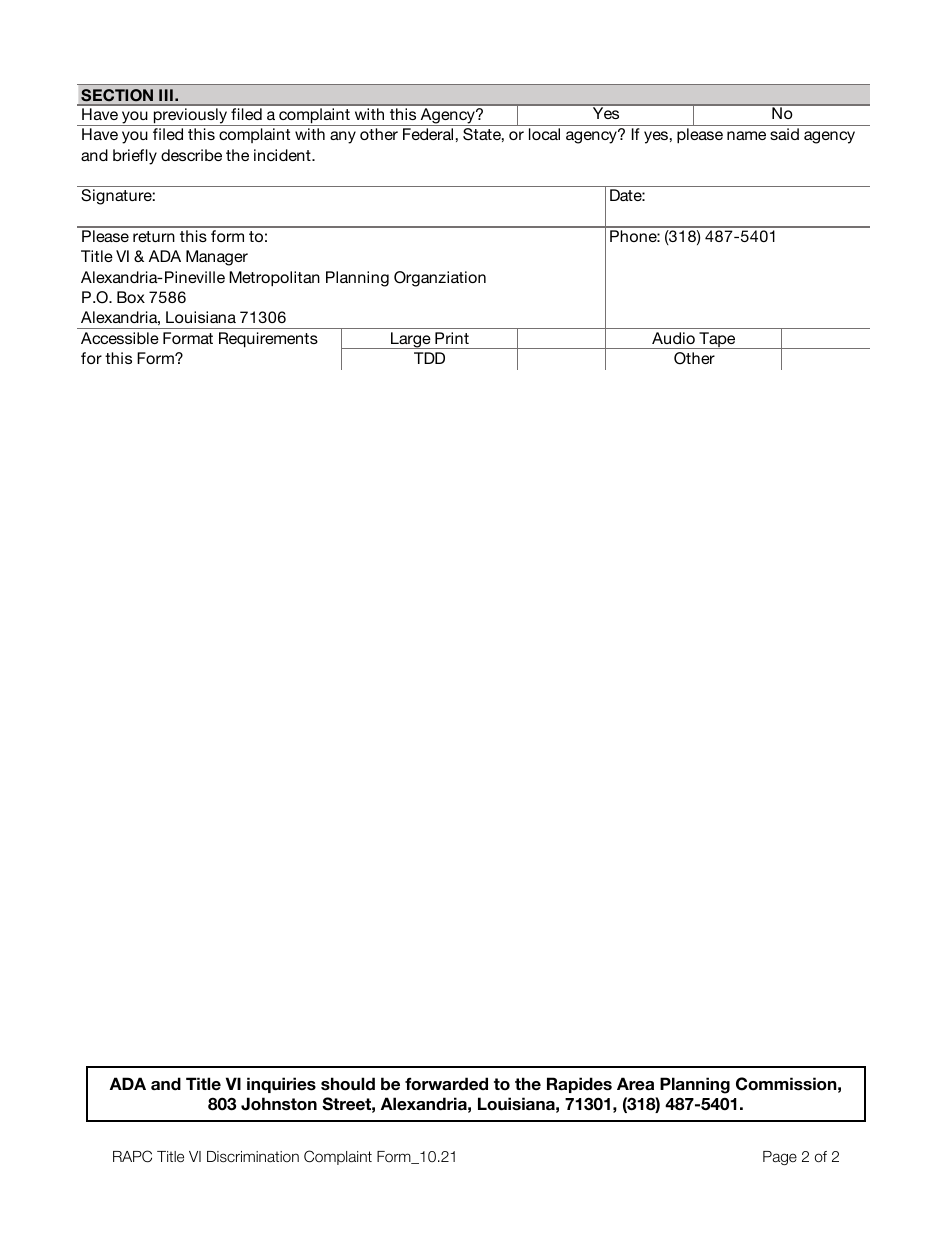  What do you see at coordinates (268, 340) in the screenshot?
I see `Requirements` at bounding box center [268, 340].
